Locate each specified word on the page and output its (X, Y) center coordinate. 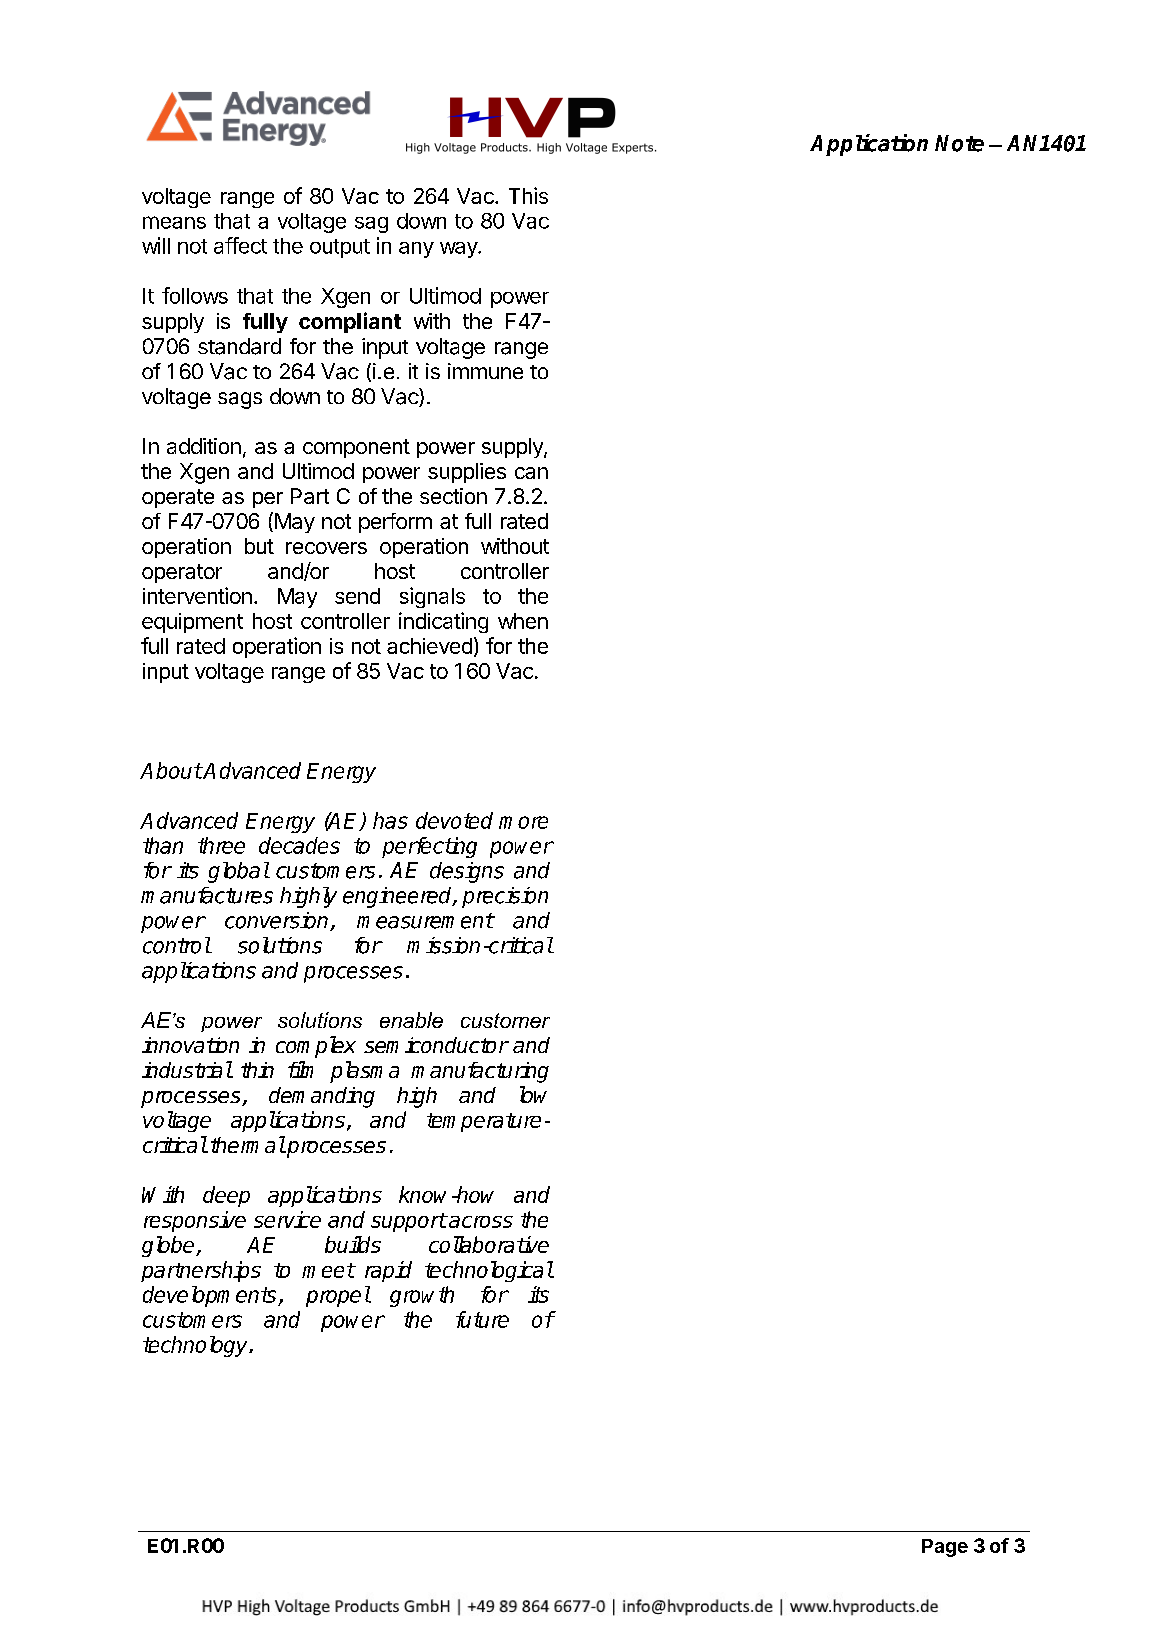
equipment (192, 623)
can (531, 473)
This (528, 195)
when (523, 621)
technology (196, 1346)
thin (257, 1070)
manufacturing (480, 1072)
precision (505, 897)
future (482, 1319)
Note (959, 143)
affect (240, 245)
